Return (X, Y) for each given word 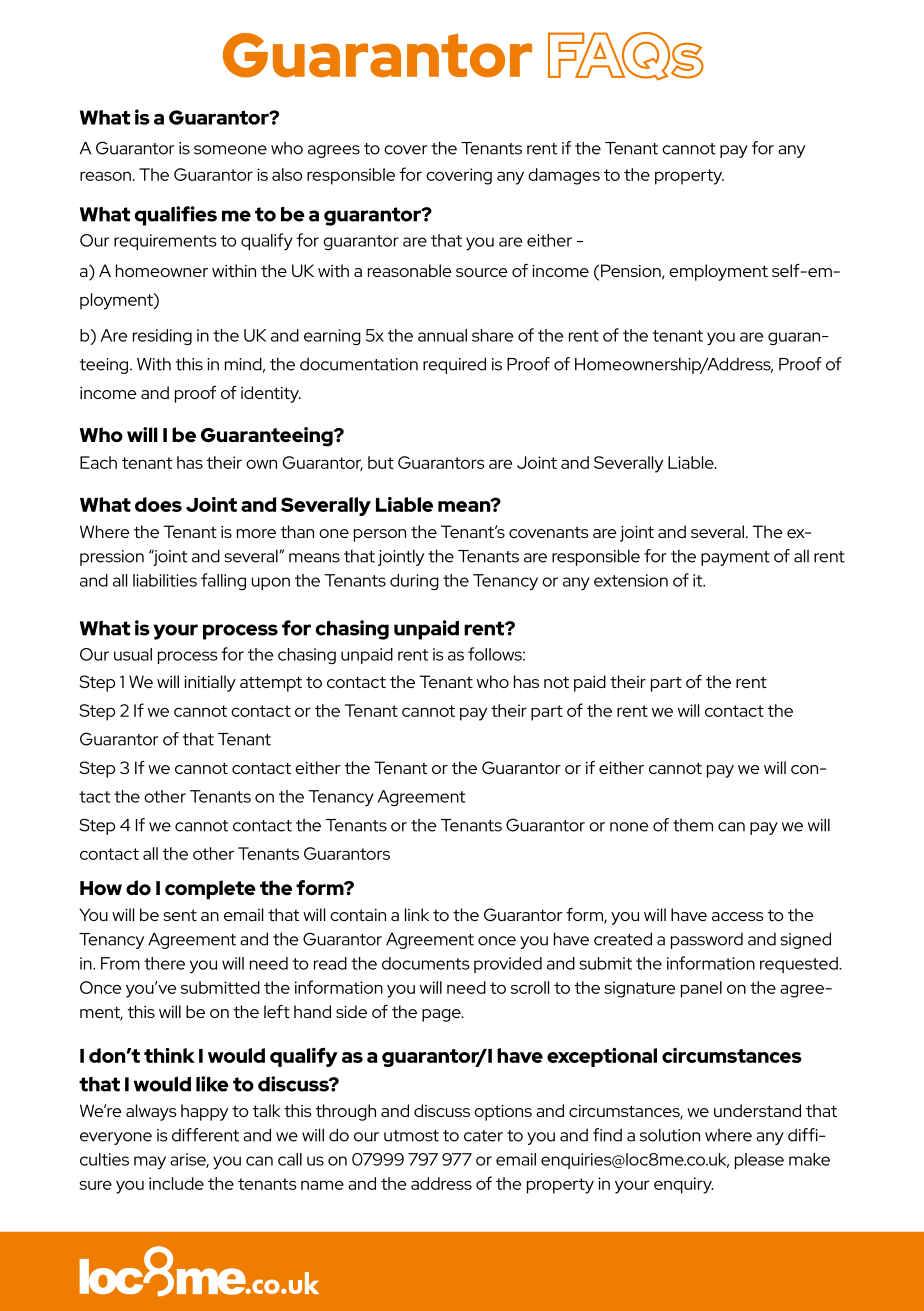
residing (162, 337)
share (492, 335)
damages (564, 176)
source (482, 272)
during (414, 582)
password (707, 941)
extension (631, 580)
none (629, 827)
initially (210, 683)
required (454, 365)
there (164, 963)
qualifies (175, 216)
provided (508, 965)
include (176, 1183)
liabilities (165, 580)
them (693, 825)
